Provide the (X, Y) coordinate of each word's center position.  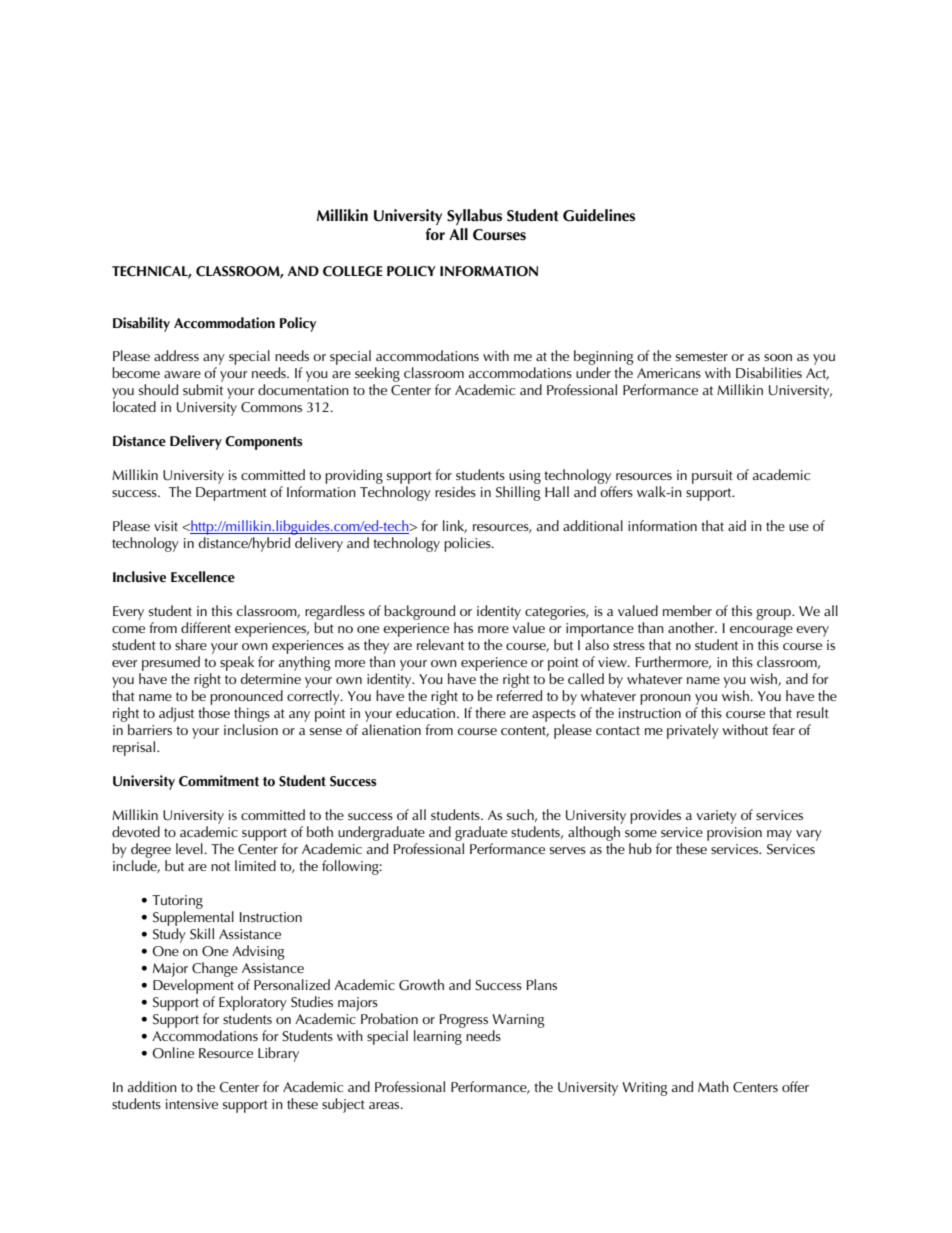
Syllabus (474, 217)
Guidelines (599, 215)
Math (713, 1086)
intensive (192, 1104)
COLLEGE (353, 271)
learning (438, 1037)
